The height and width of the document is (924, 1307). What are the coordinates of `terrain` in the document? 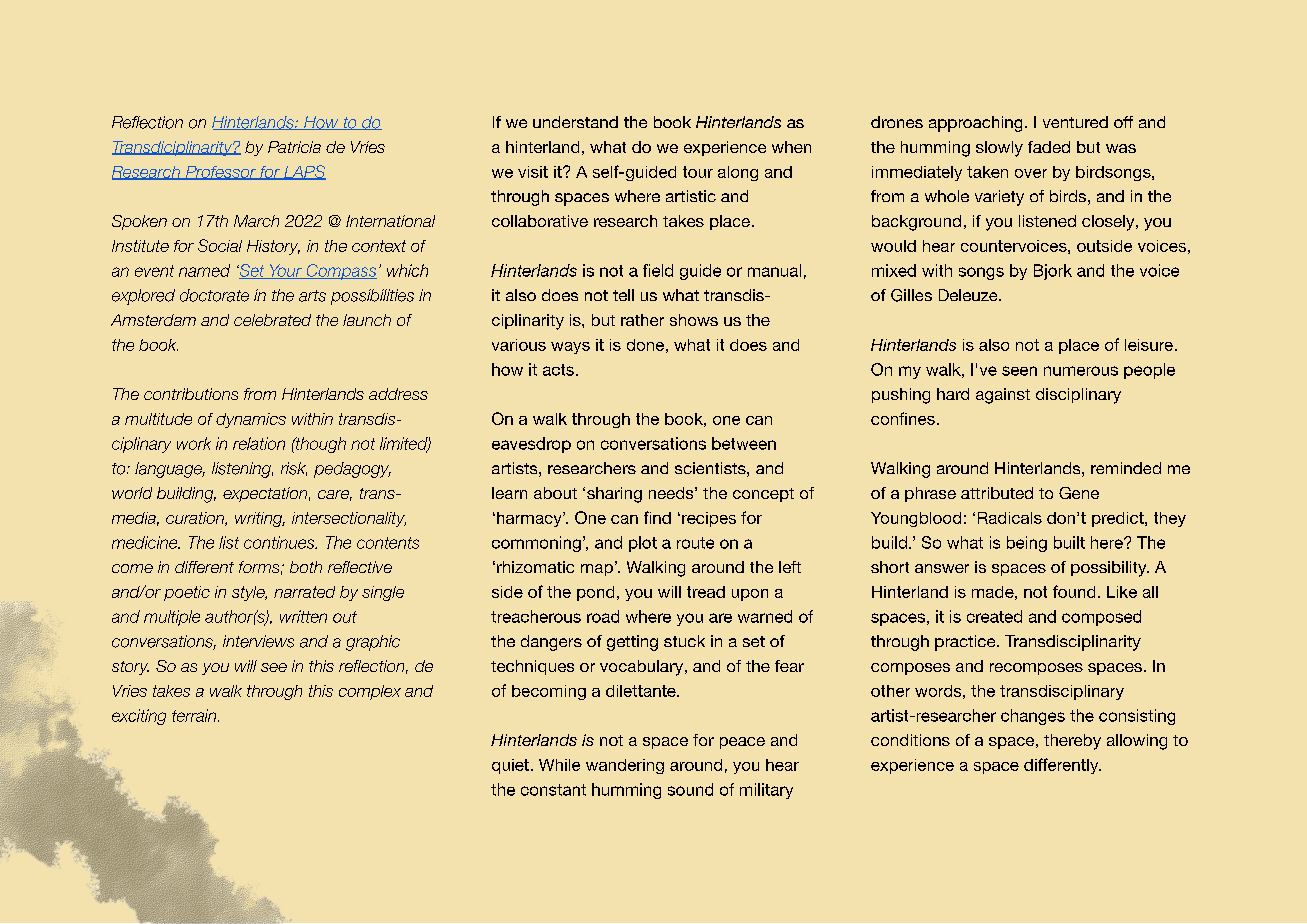 It's located at (195, 715).
